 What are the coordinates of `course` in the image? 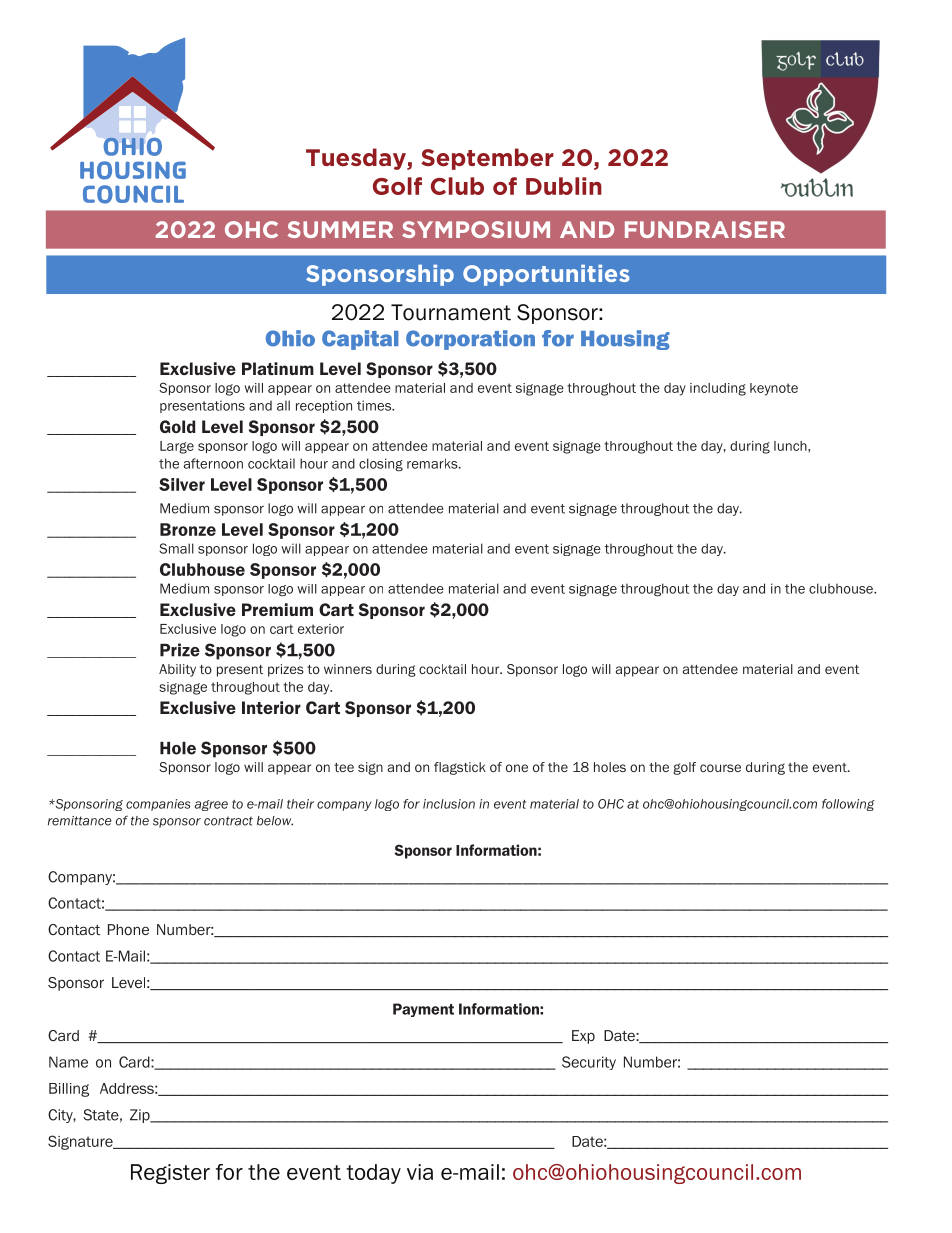 It's located at (720, 768).
